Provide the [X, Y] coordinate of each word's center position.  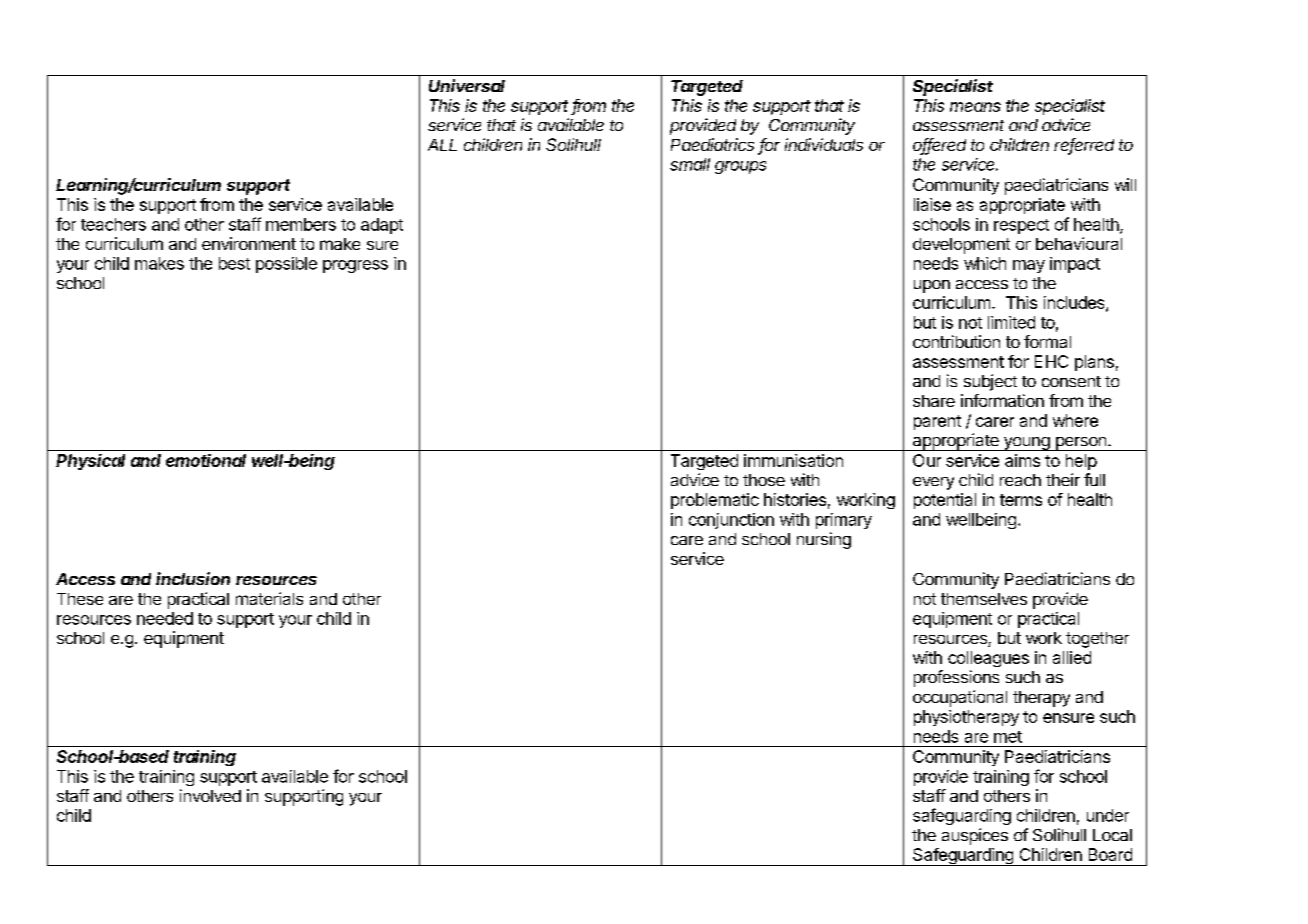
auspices [975, 836]
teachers [113, 224]
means [975, 107]
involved [210, 795]
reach [1020, 480]
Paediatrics [712, 144]
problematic [715, 501]
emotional [206, 460]
